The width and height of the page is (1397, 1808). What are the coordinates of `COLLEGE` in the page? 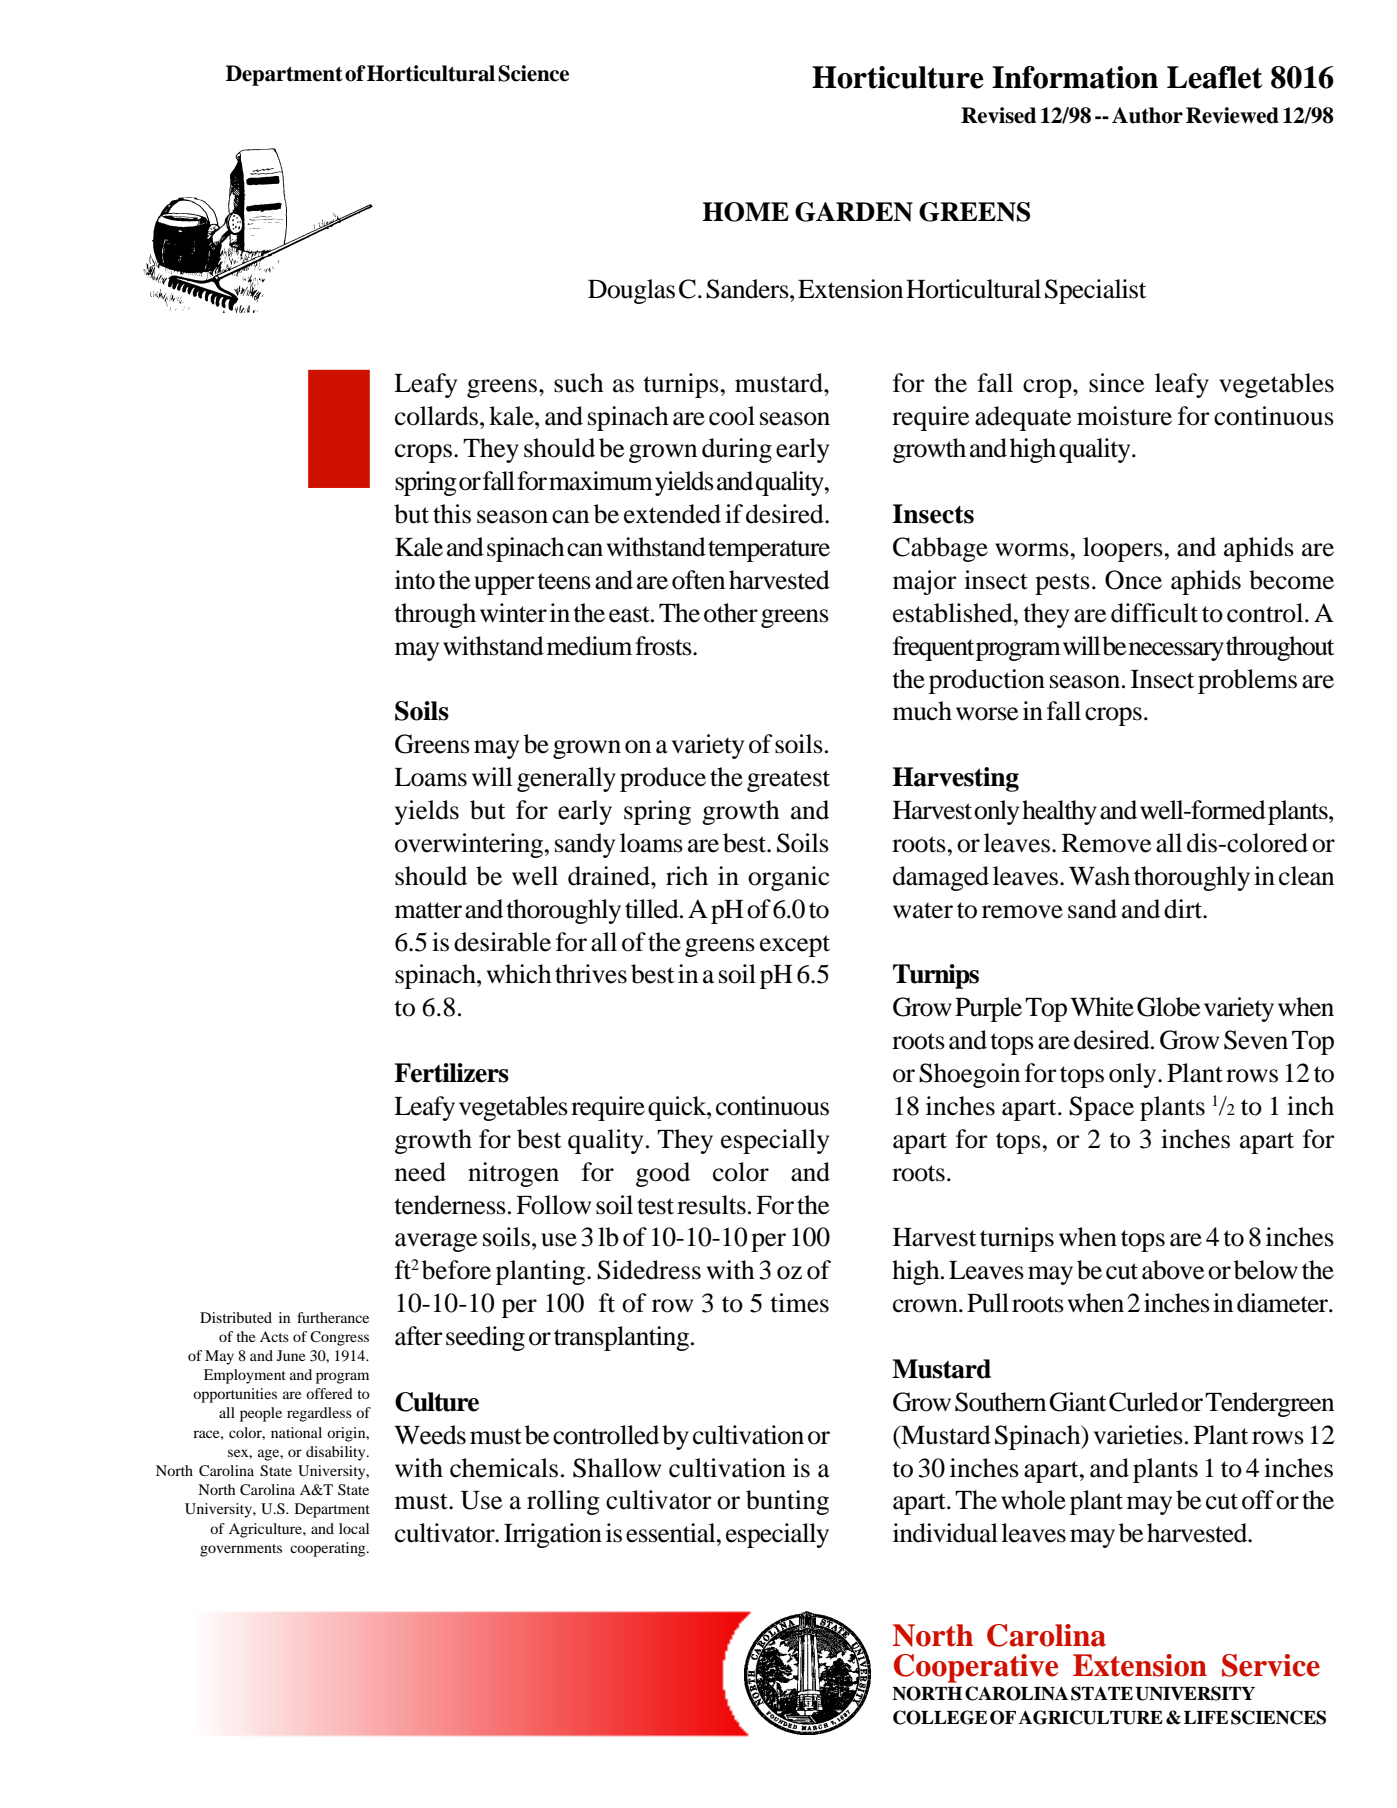 It's located at (940, 1717).
